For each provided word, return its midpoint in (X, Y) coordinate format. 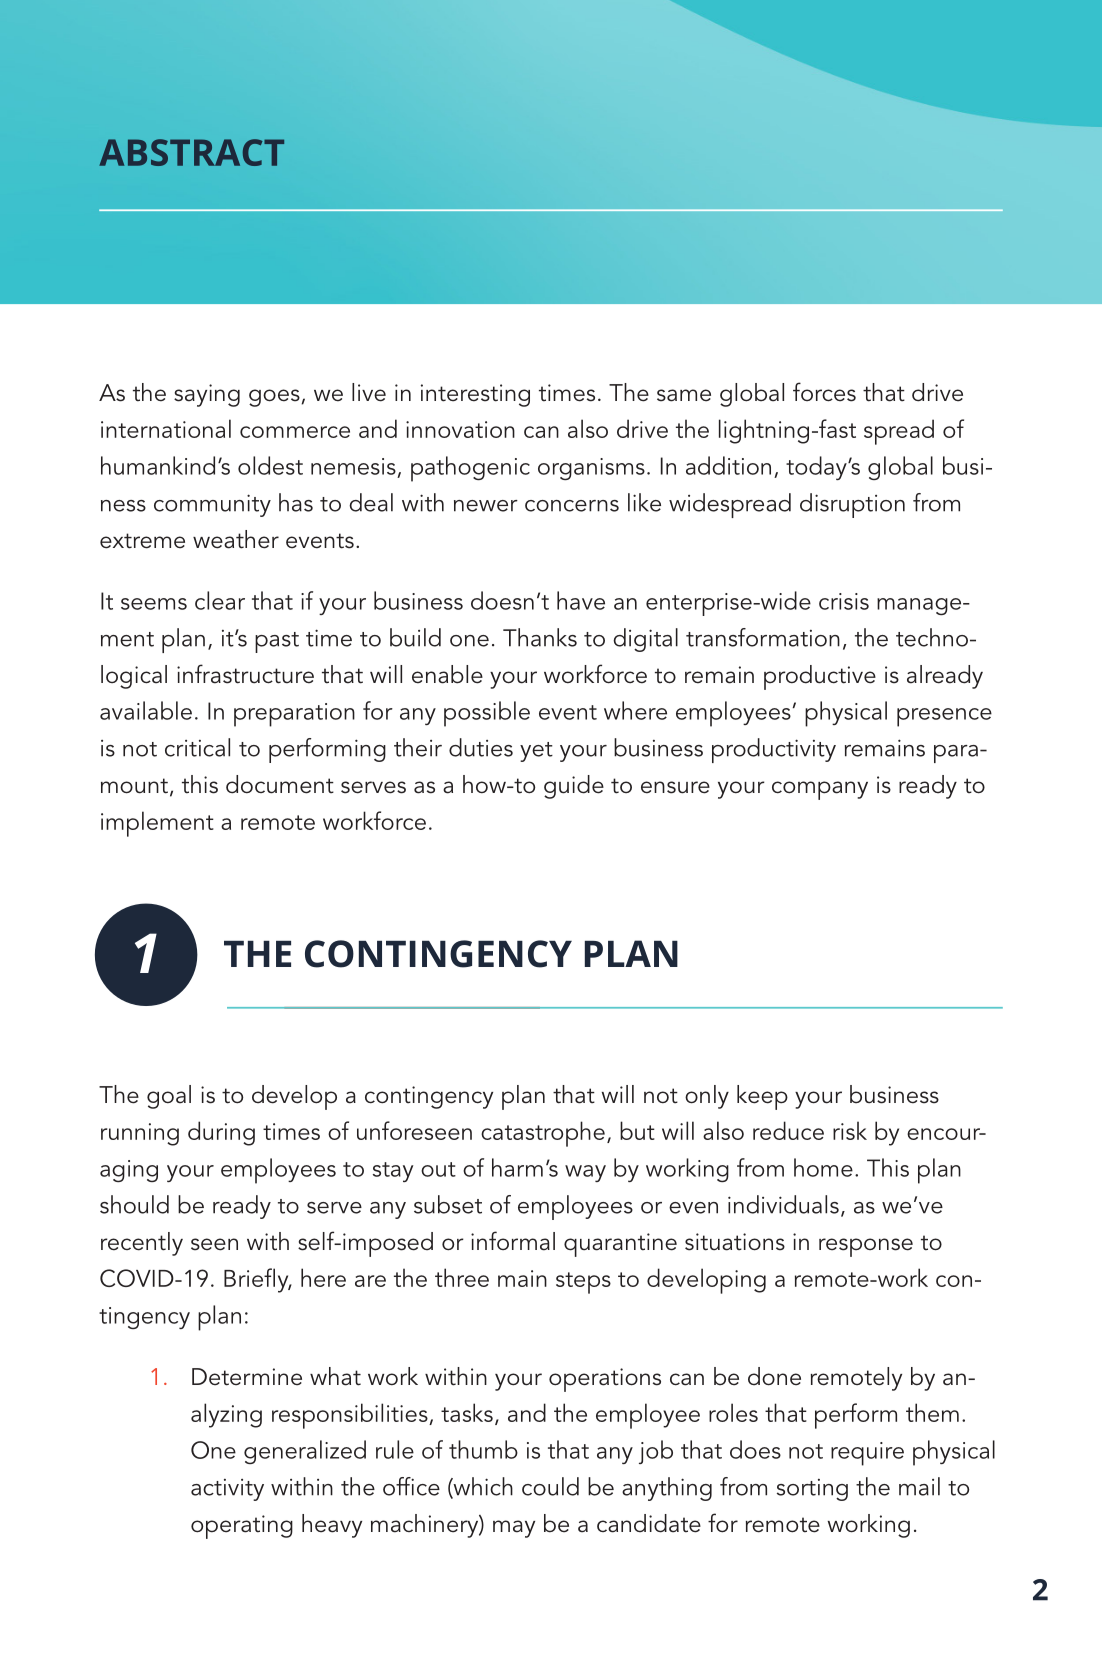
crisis (844, 601)
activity (227, 1490)
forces (824, 392)
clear (220, 600)
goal (169, 1097)
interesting (475, 395)
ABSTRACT (191, 152)
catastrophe (543, 1134)
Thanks (540, 637)
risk (850, 1130)
